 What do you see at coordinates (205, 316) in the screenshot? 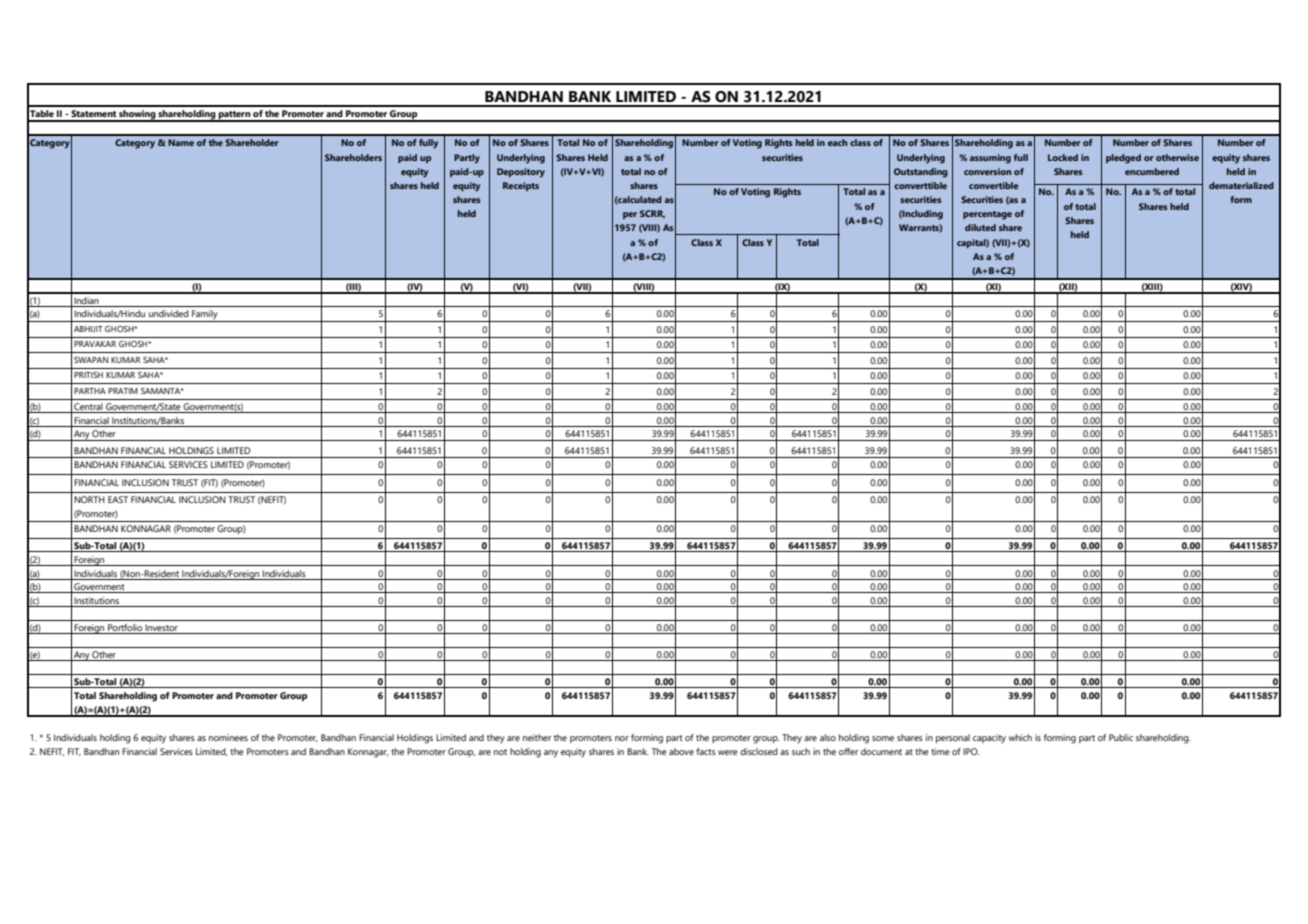
I see `Family` at bounding box center [205, 316].
